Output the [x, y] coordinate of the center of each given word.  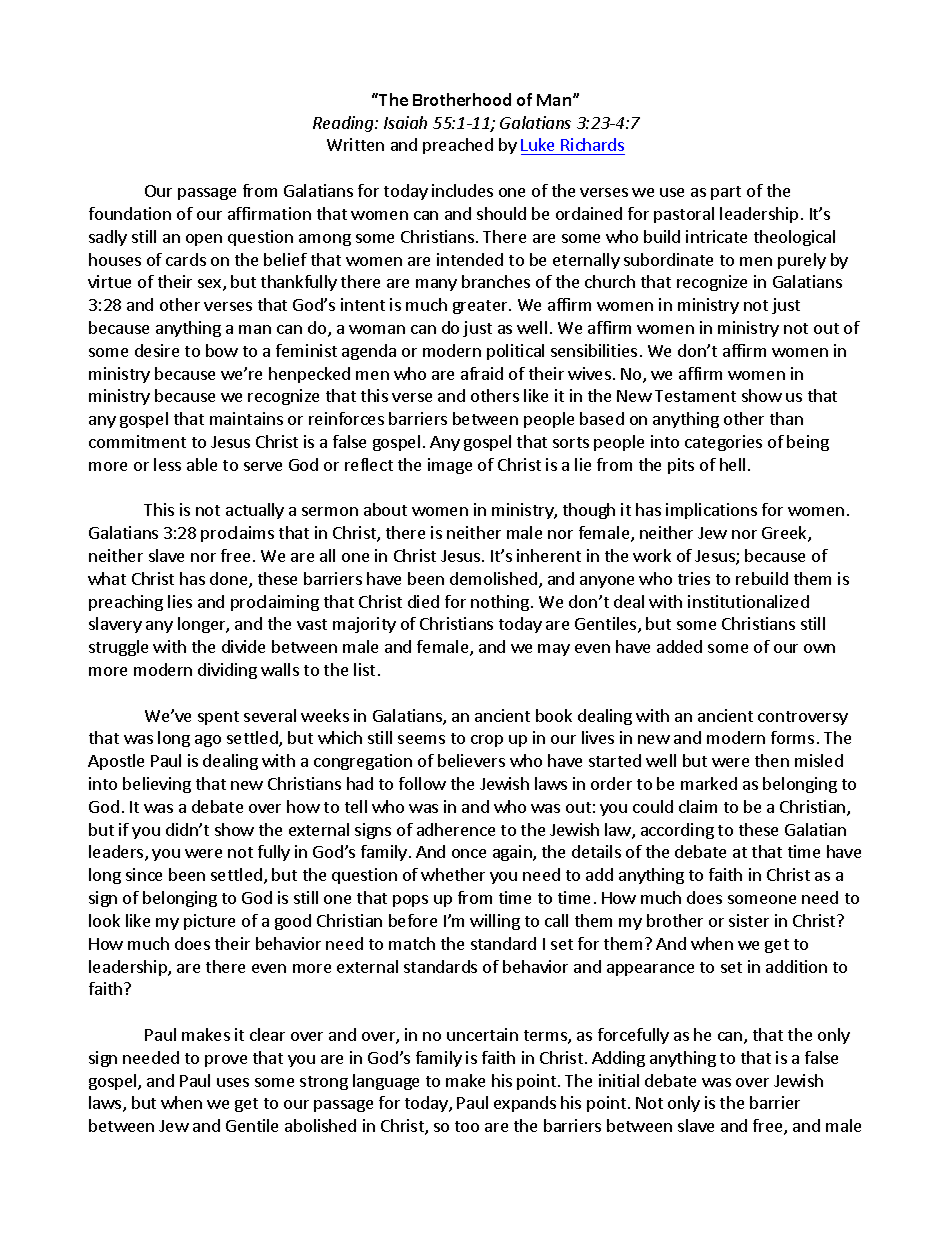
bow [222, 350]
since [144, 874]
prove [226, 1061]
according [677, 831]
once [469, 853]
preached [458, 146]
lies [180, 601]
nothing [500, 603]
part [726, 193]
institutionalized [748, 601]
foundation [130, 213]
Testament [695, 396]
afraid [482, 373]
